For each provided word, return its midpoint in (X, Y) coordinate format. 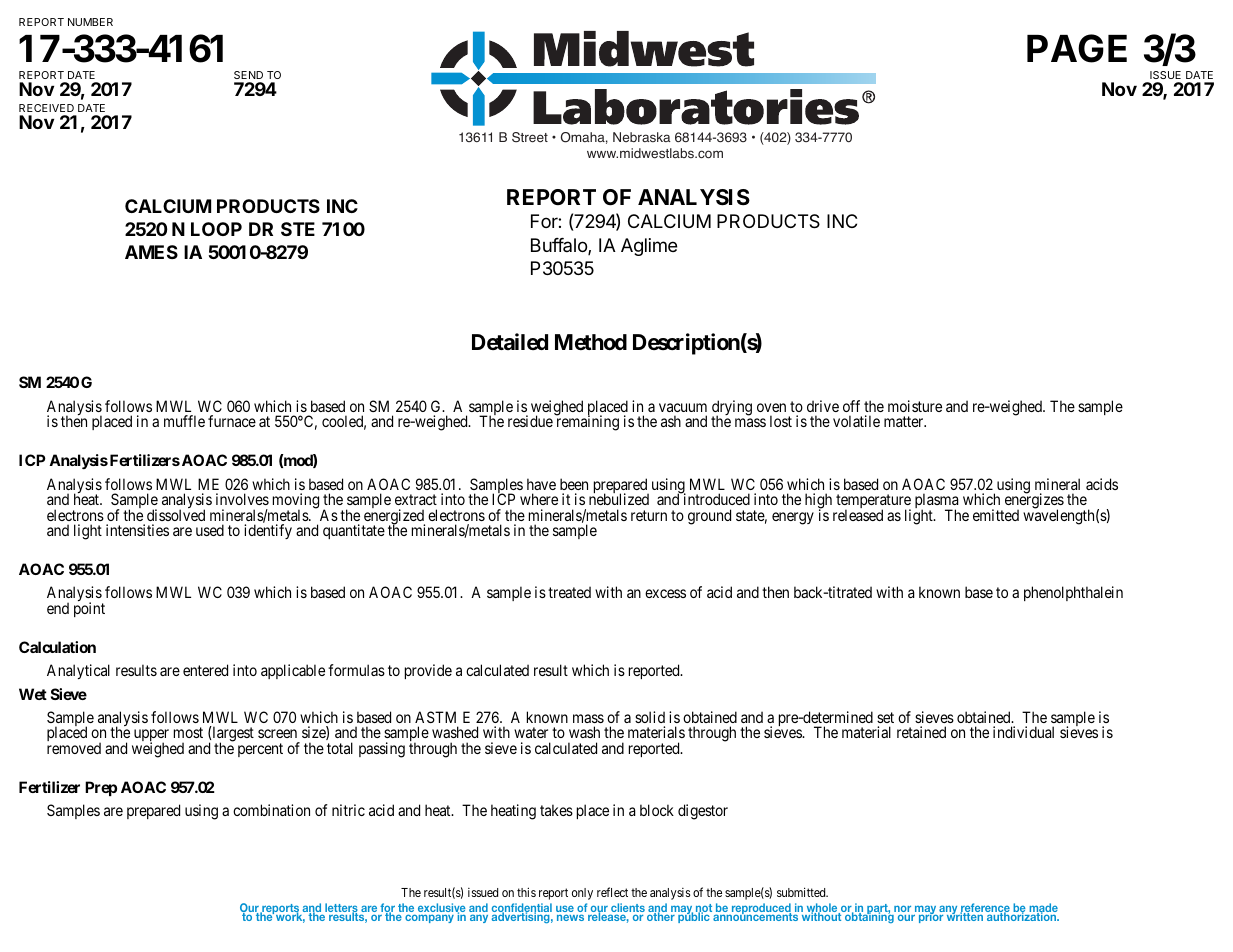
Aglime (649, 247)
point (89, 609)
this (526, 892)
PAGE (1077, 48)
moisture (915, 406)
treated (569, 592)
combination (271, 810)
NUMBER (90, 22)
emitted (996, 515)
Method (591, 342)
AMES (151, 252)
